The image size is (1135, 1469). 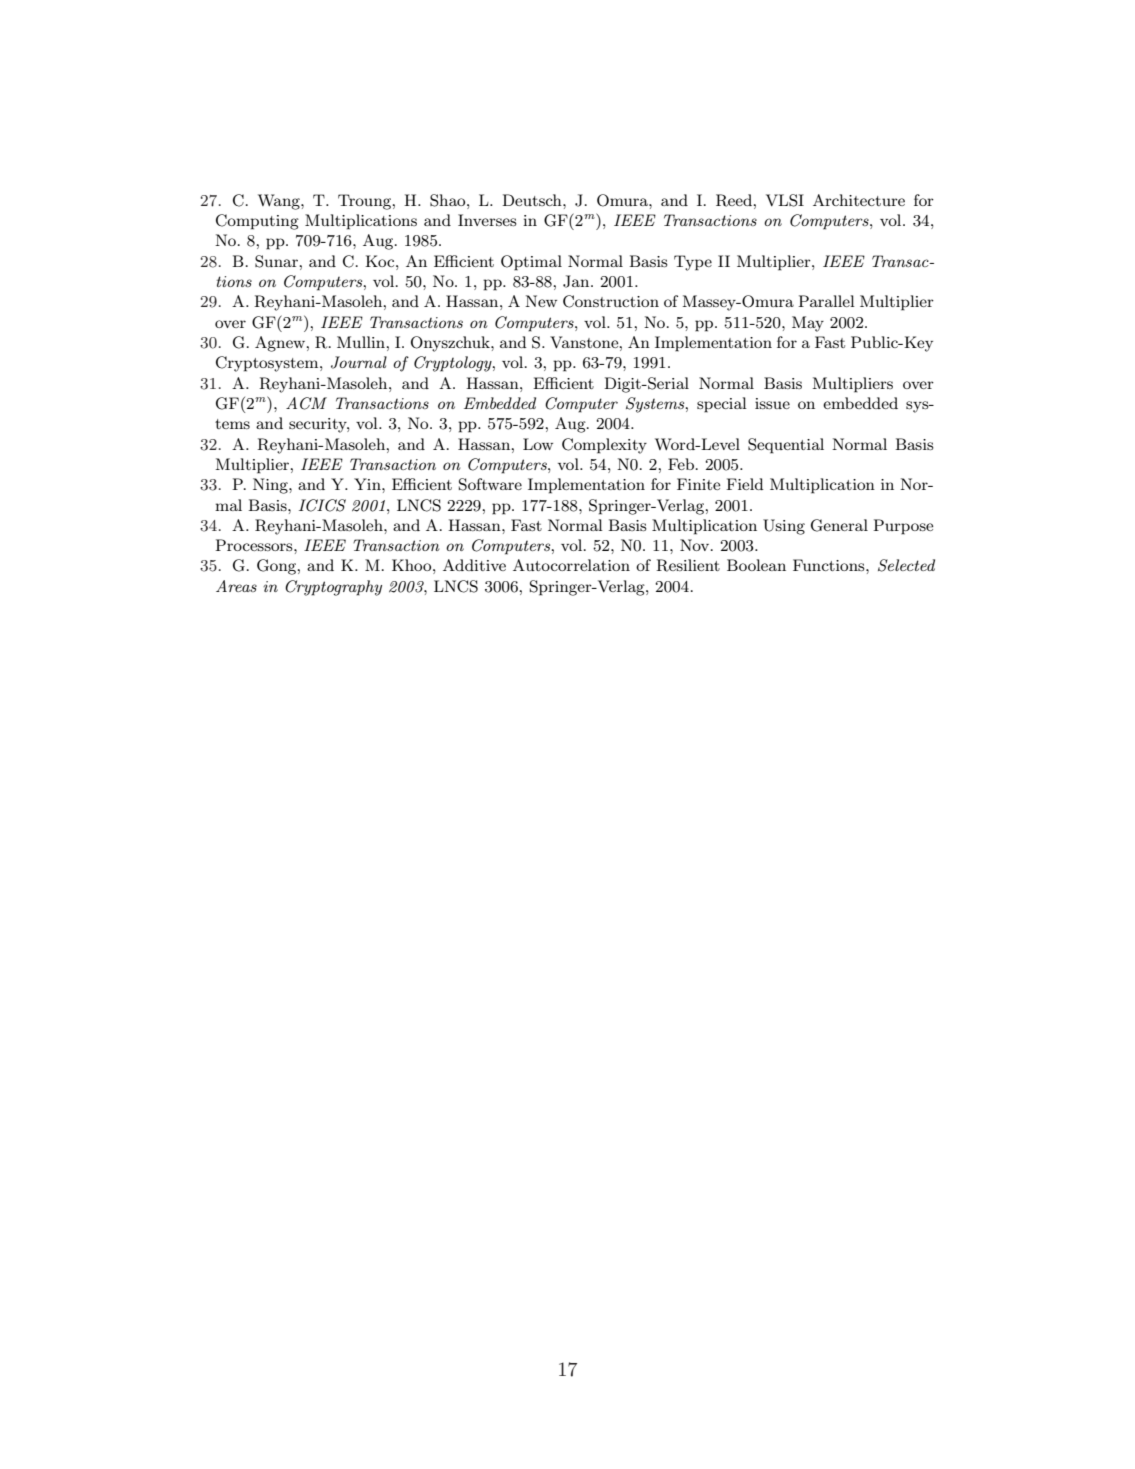 I want to click on Wang, so click(x=280, y=202).
